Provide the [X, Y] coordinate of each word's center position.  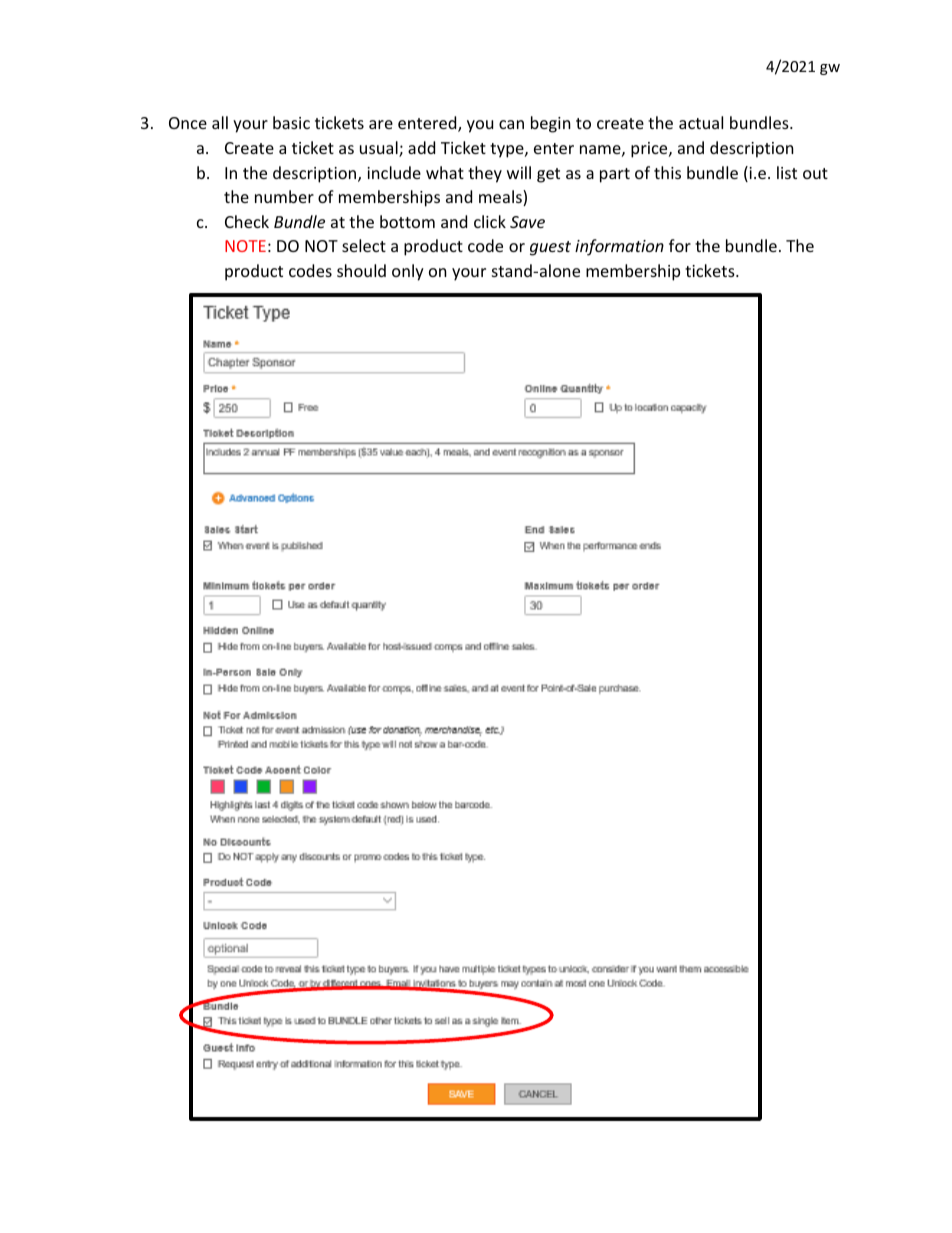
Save [527, 222]
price [650, 150]
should [361, 270]
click [490, 221]
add [421, 147]
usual [380, 149]
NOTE [245, 246]
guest [550, 248]
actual [701, 122]
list [787, 172]
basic [291, 122]
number [284, 196]
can [511, 124]
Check [247, 221]
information [619, 247]
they [485, 174]
